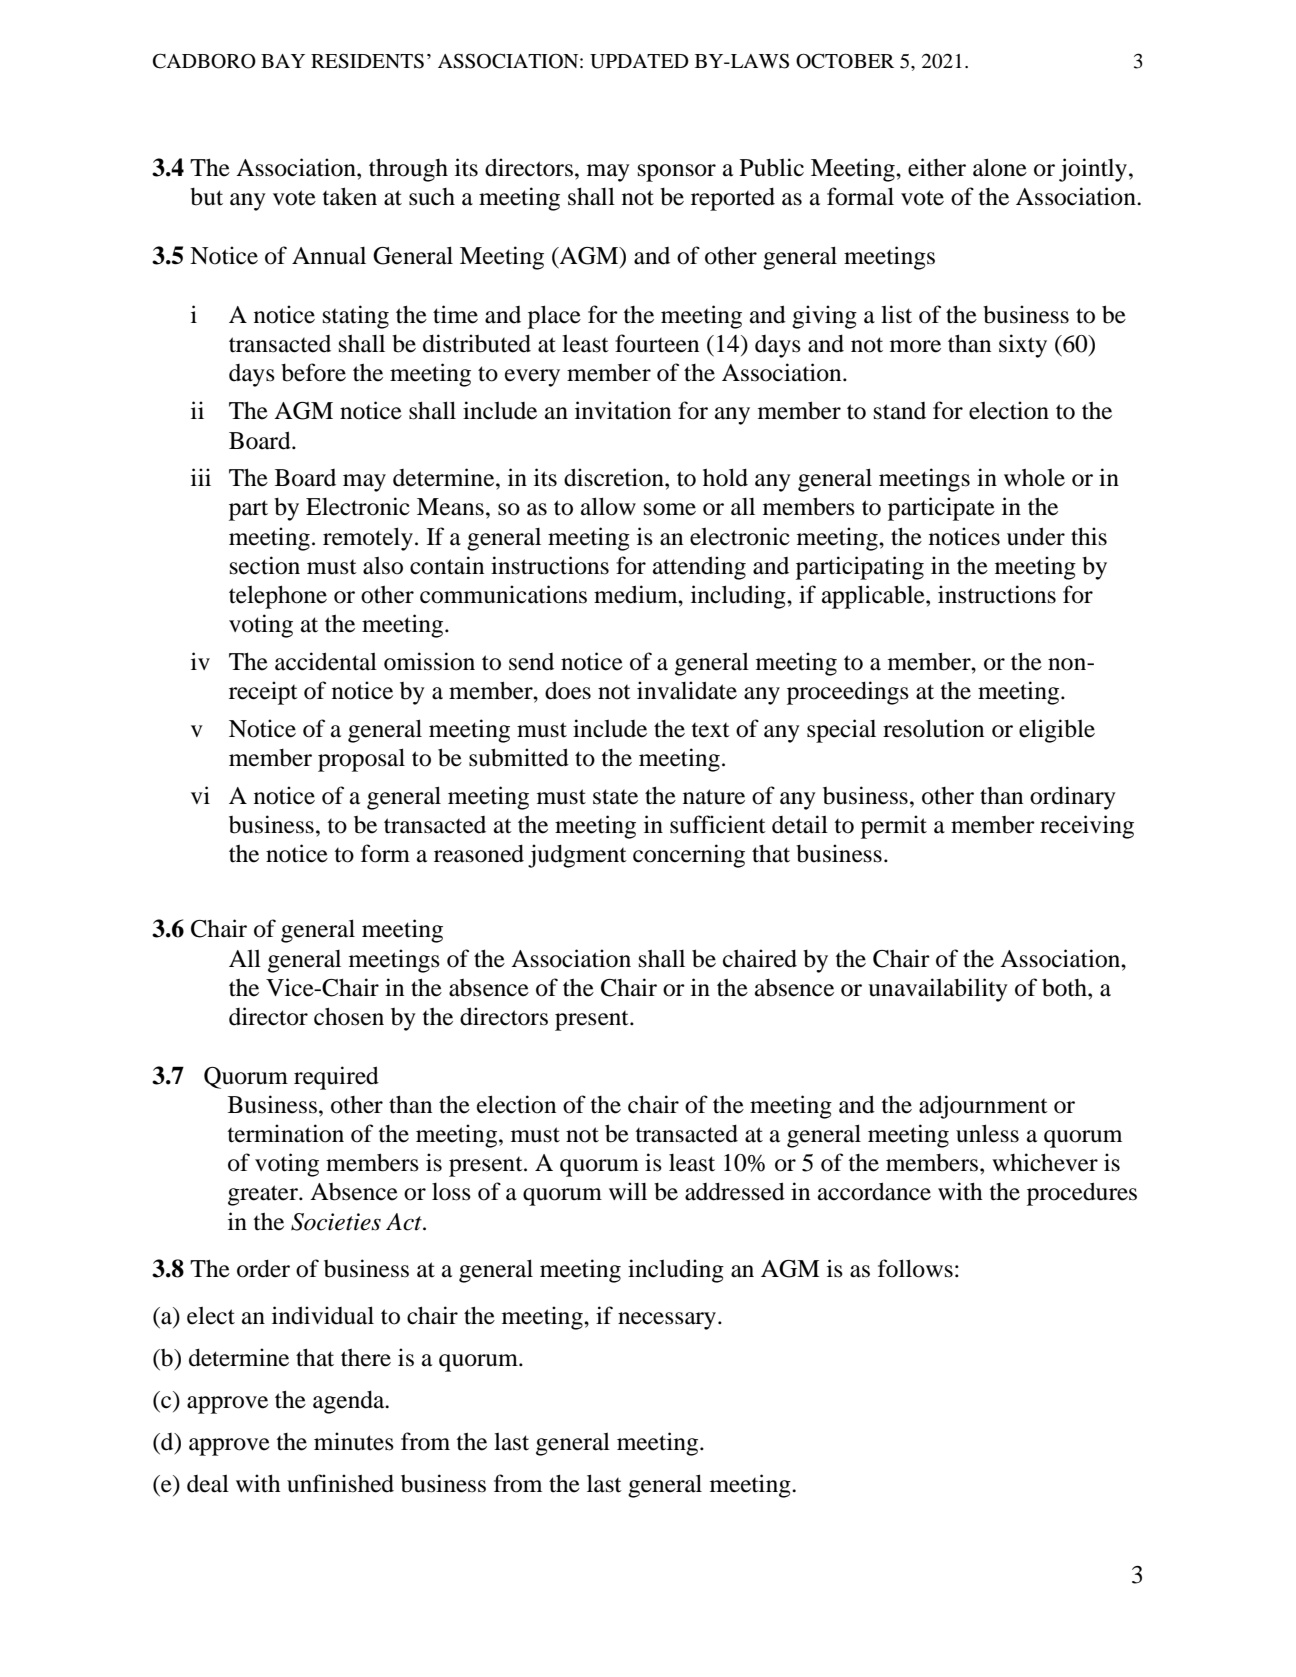 The width and height of the screenshot is (1296, 1677). Describe the element at coordinates (283, 61) in the screenshot. I see `BAY` at that location.
